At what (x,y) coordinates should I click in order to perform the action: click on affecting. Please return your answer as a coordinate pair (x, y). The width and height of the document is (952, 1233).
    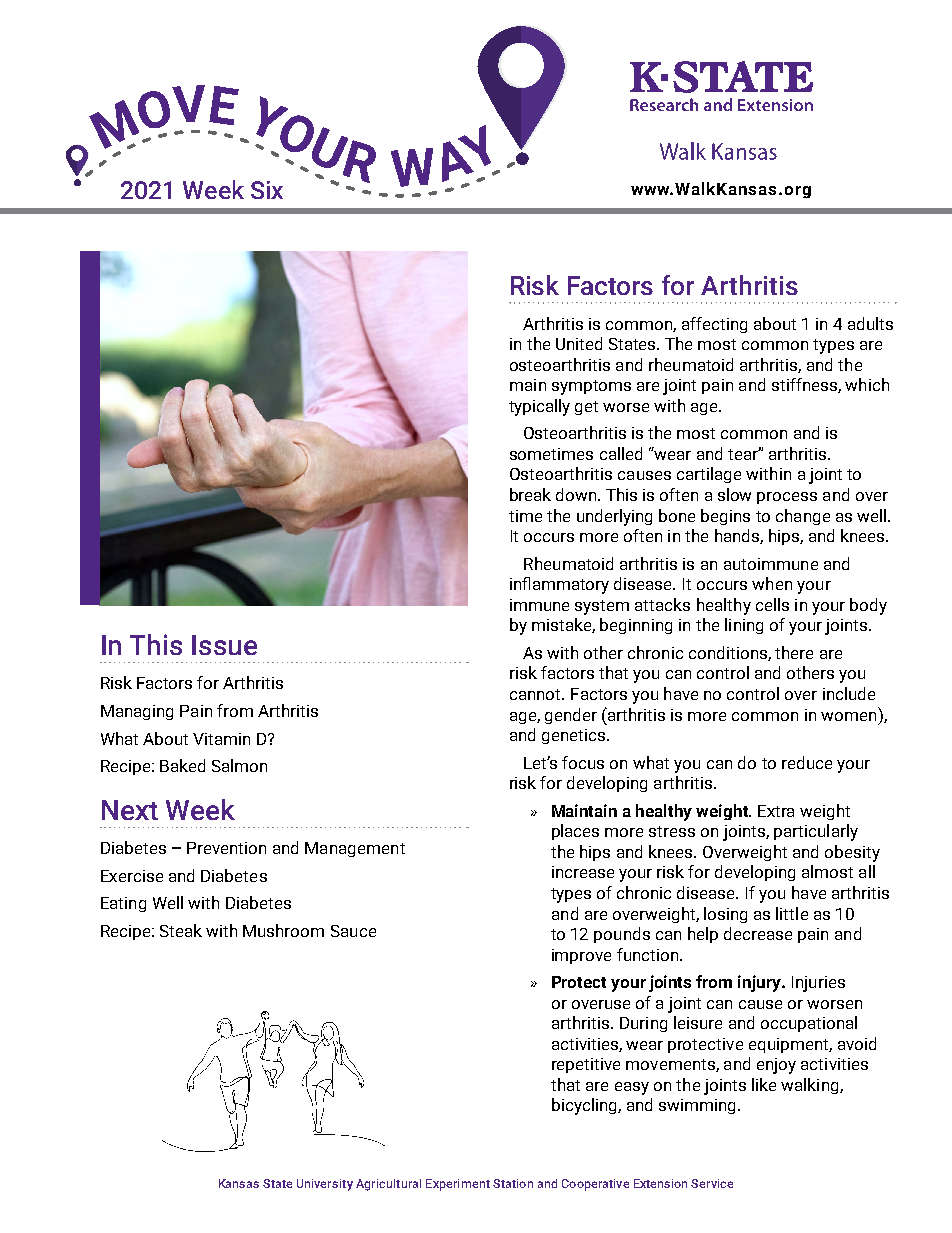
    Looking at the image, I should click on (714, 325).
